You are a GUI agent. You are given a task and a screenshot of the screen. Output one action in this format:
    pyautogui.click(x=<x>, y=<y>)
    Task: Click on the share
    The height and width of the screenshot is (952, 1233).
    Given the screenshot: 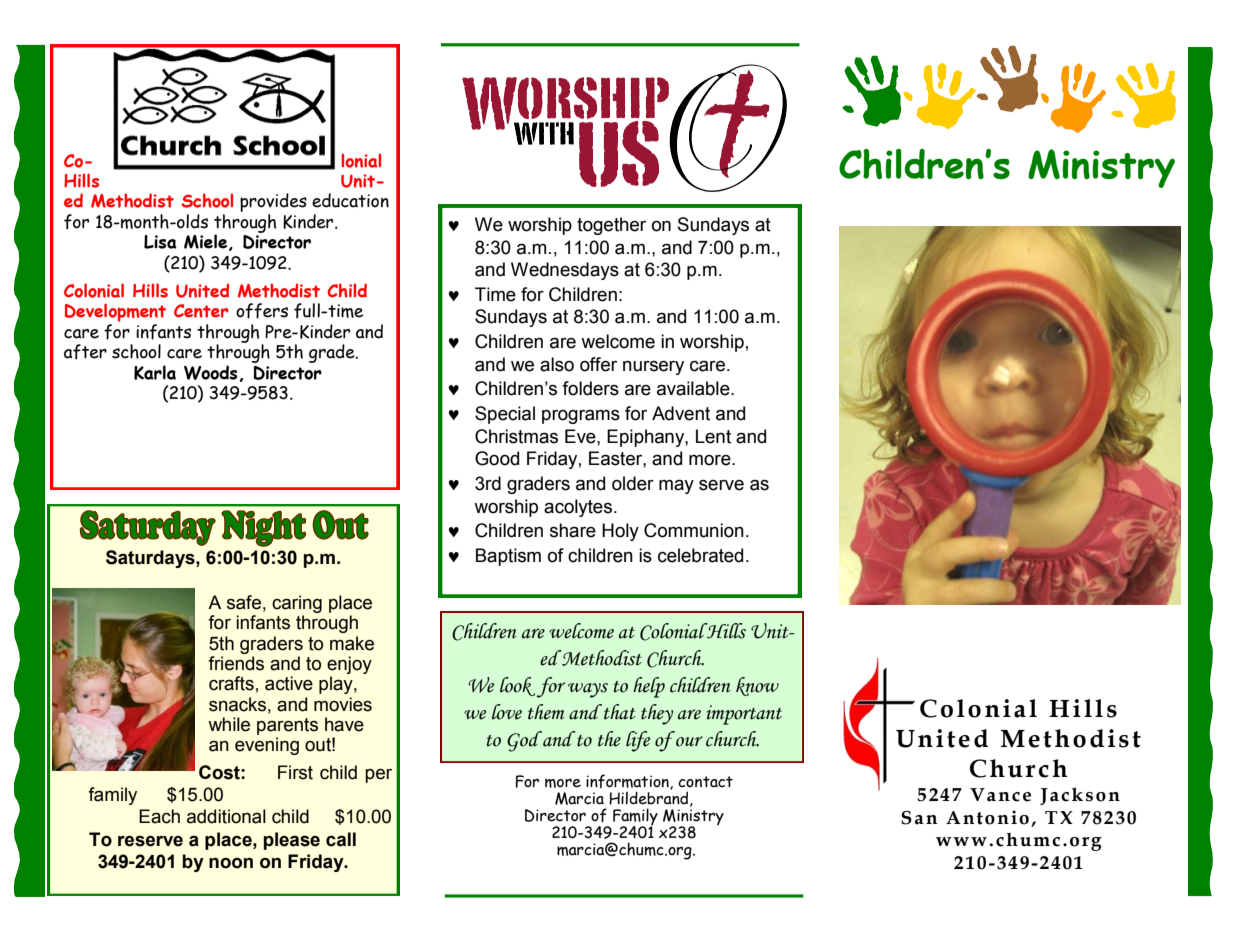 What is the action you would take?
    pyautogui.click(x=573, y=530)
